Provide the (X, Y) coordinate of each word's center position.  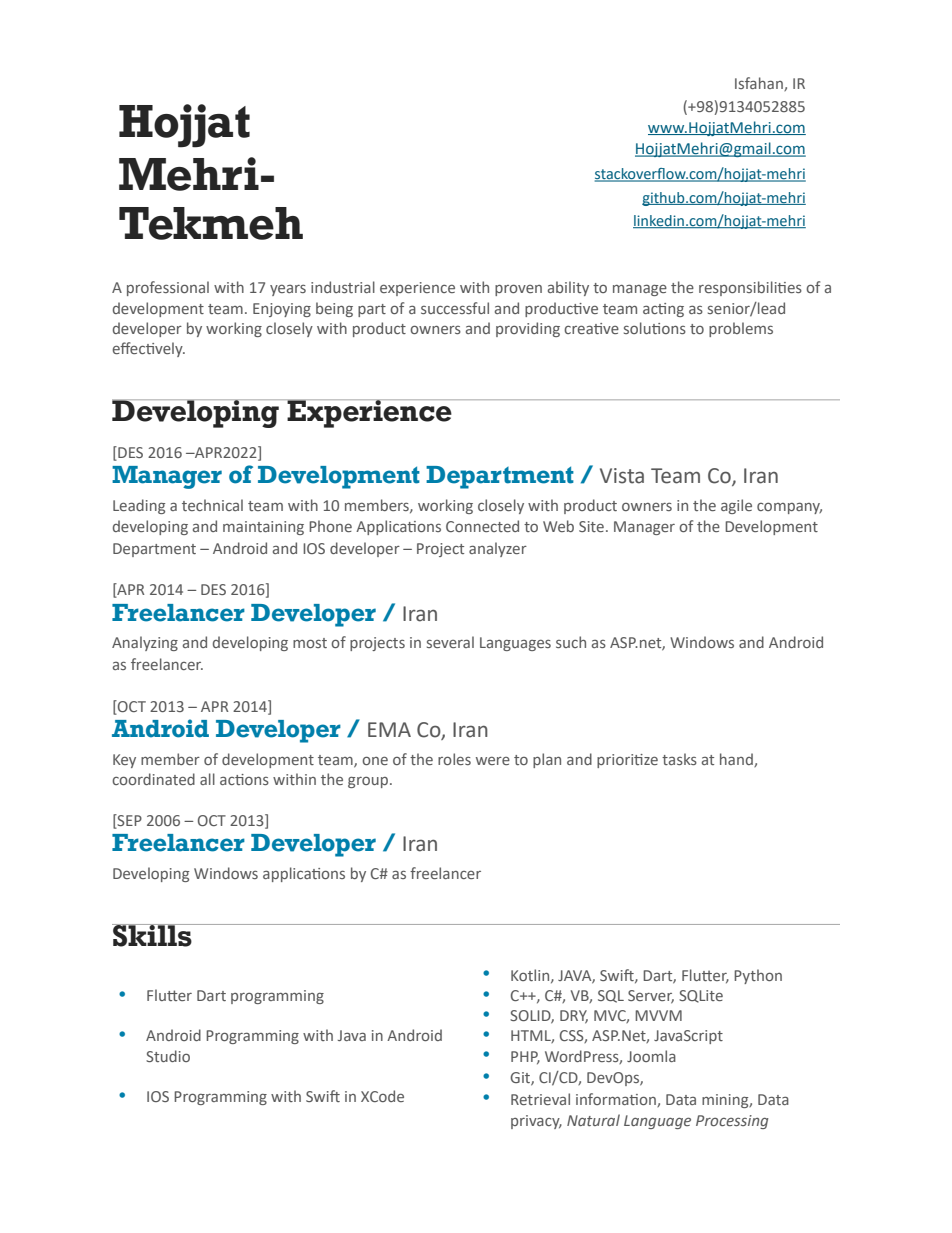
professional (168, 288)
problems (741, 329)
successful (455, 308)
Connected (482, 526)
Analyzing (145, 643)
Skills (153, 935)
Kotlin (531, 976)
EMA (389, 729)
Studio (168, 1056)
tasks (679, 759)
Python (758, 976)
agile (736, 506)
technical (212, 505)
